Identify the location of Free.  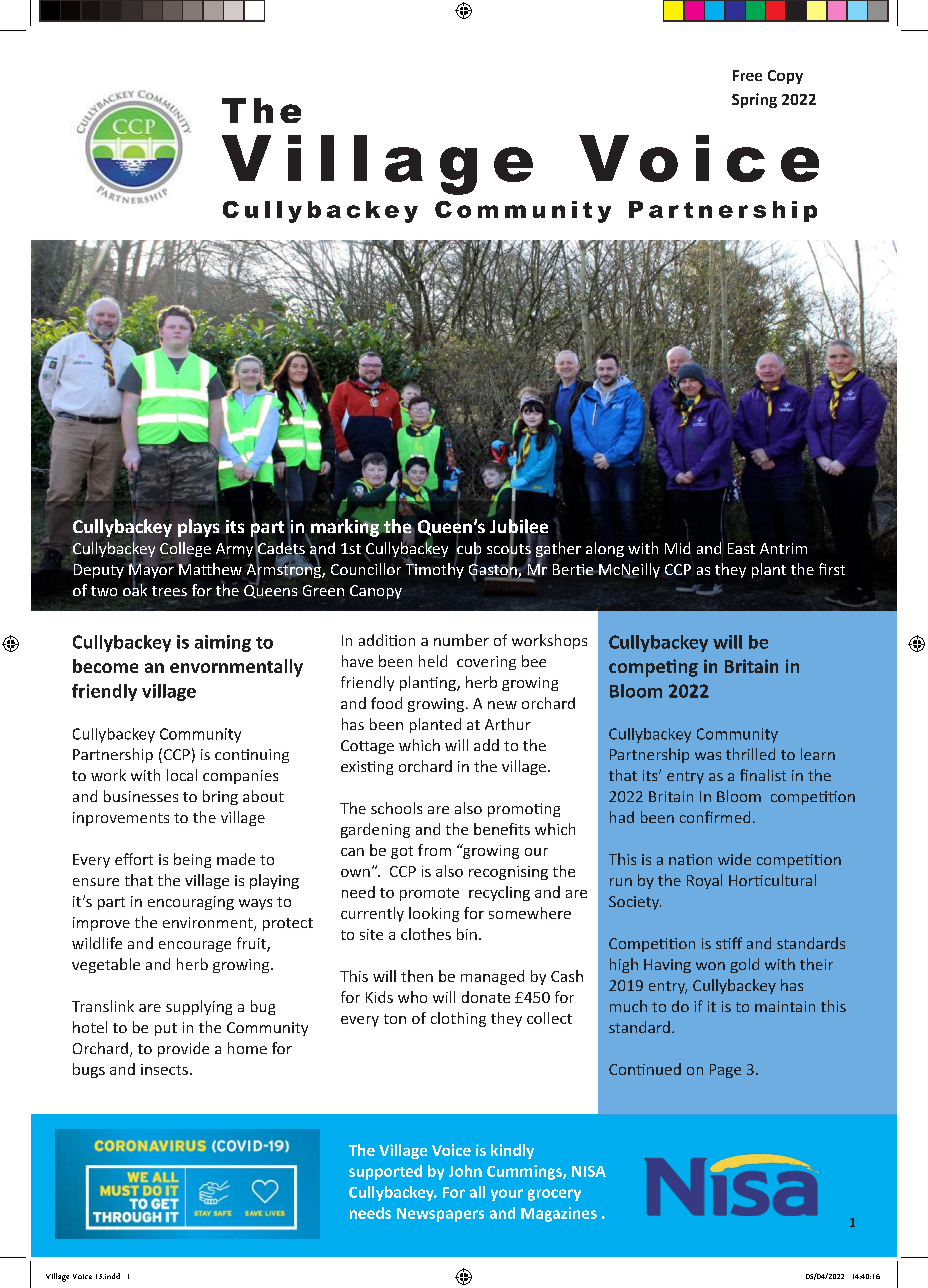
(747, 75).
